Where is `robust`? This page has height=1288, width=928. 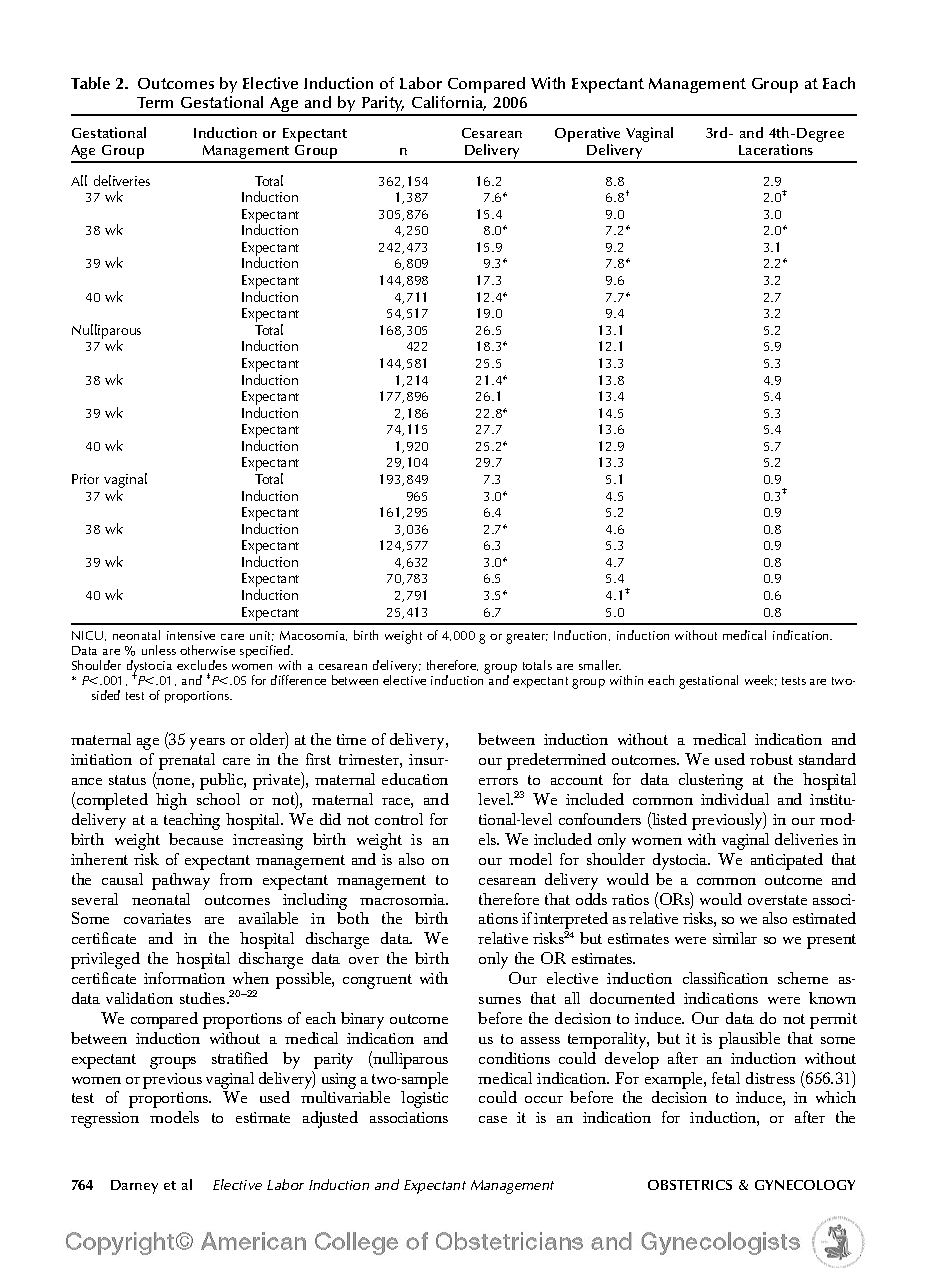
robust is located at coordinates (771, 759).
